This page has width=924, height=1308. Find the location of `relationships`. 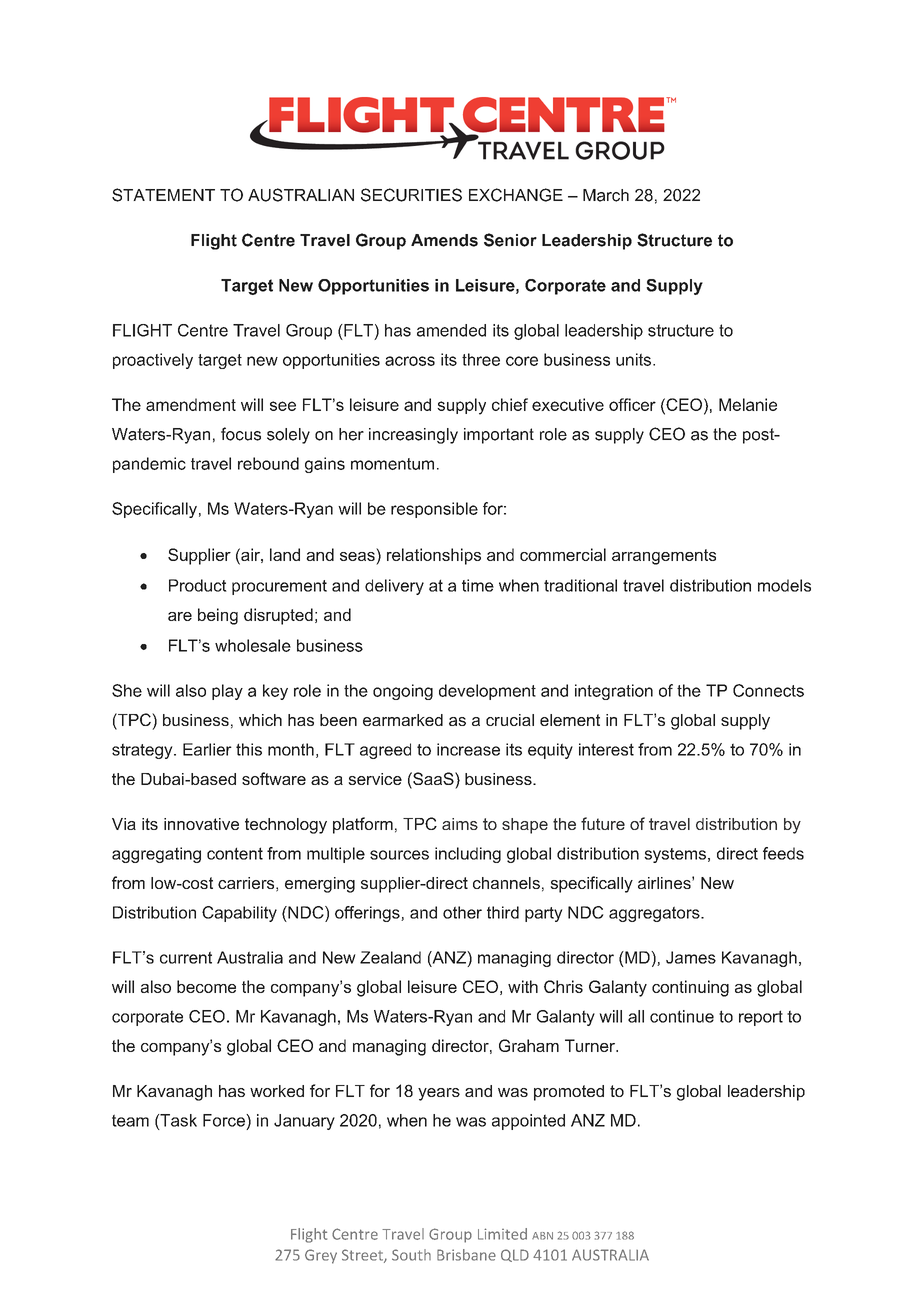

relationships is located at coordinates (434, 556).
